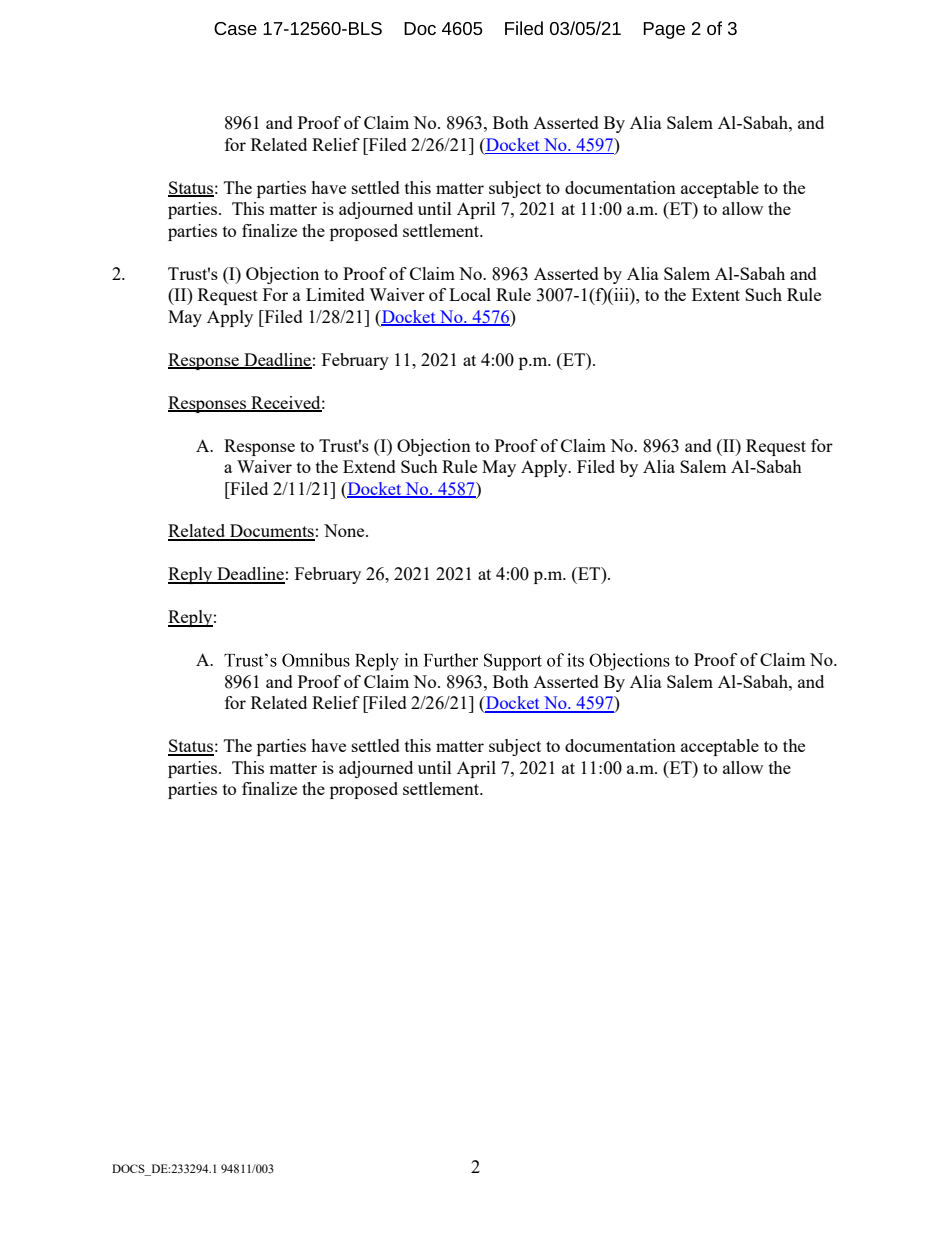 The image size is (952, 1233). I want to click on Extend, so click(369, 466).
